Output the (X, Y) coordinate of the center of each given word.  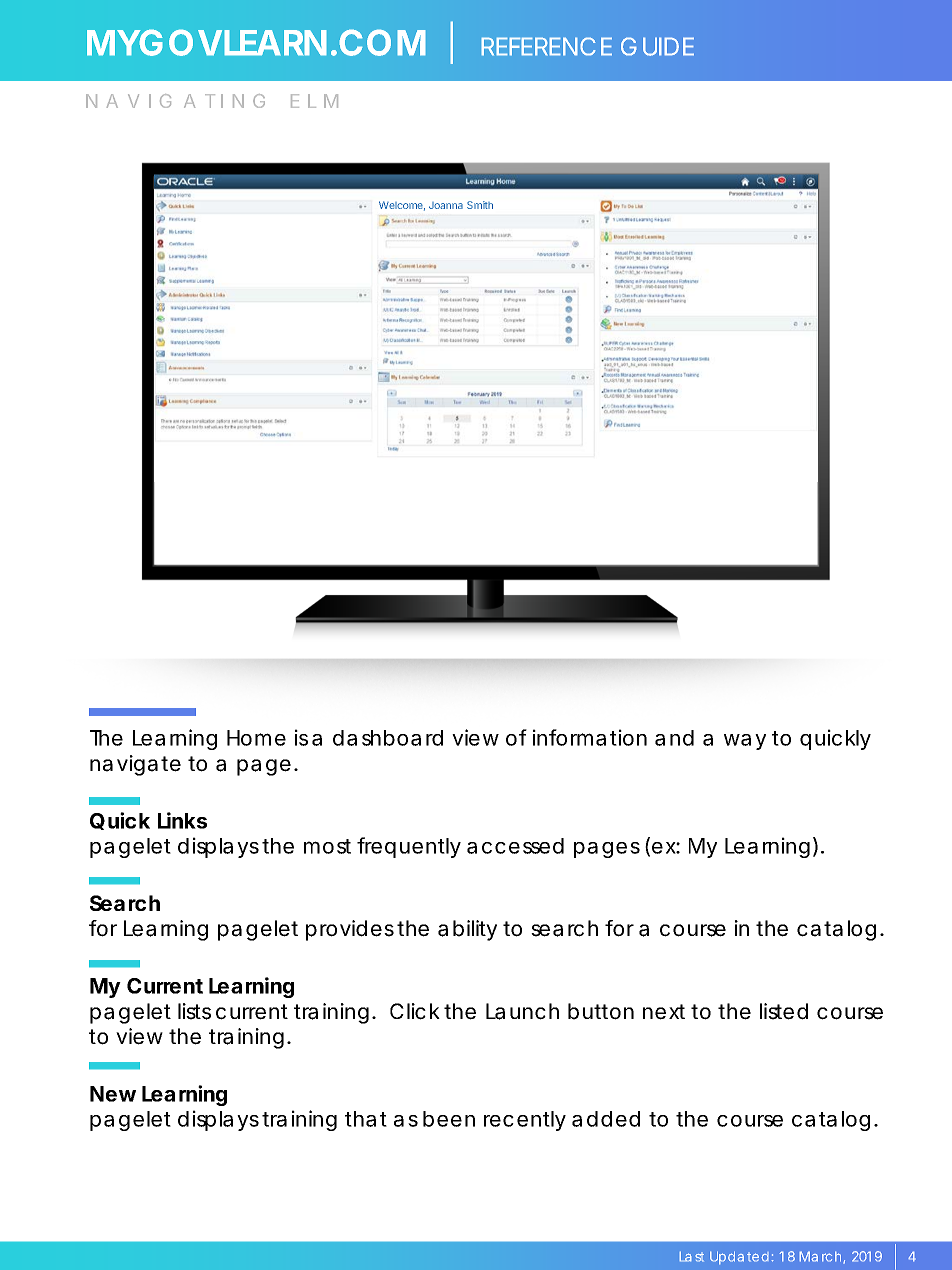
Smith (480, 205)
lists (194, 1011)
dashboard (388, 738)
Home (256, 738)
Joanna (446, 205)
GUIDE (657, 46)
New (113, 1094)
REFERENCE (546, 46)
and (674, 738)
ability (467, 930)
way (745, 742)
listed (784, 1011)
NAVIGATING (175, 101)
